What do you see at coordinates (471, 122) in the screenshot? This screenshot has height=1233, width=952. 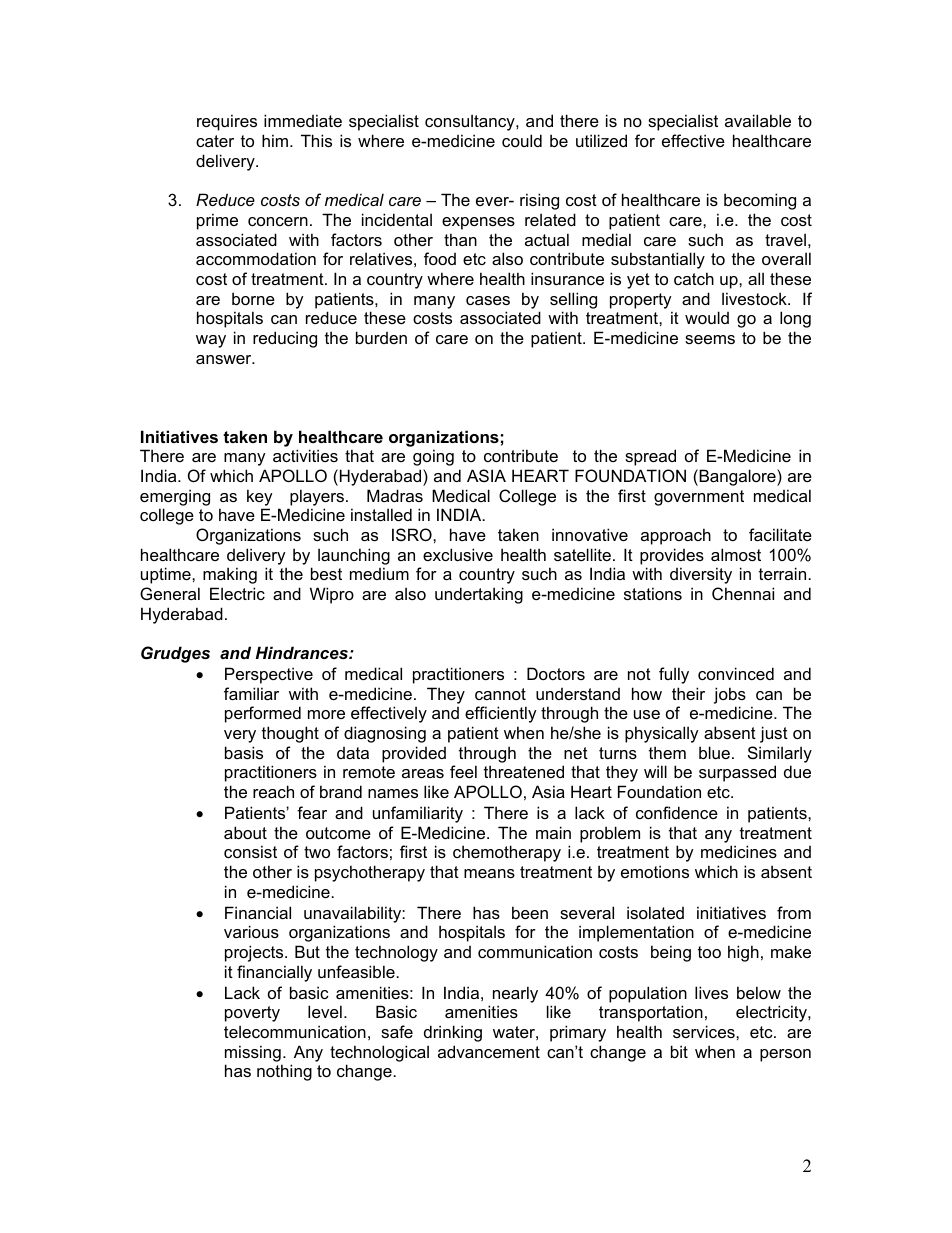 I see `consultancy` at bounding box center [471, 122].
